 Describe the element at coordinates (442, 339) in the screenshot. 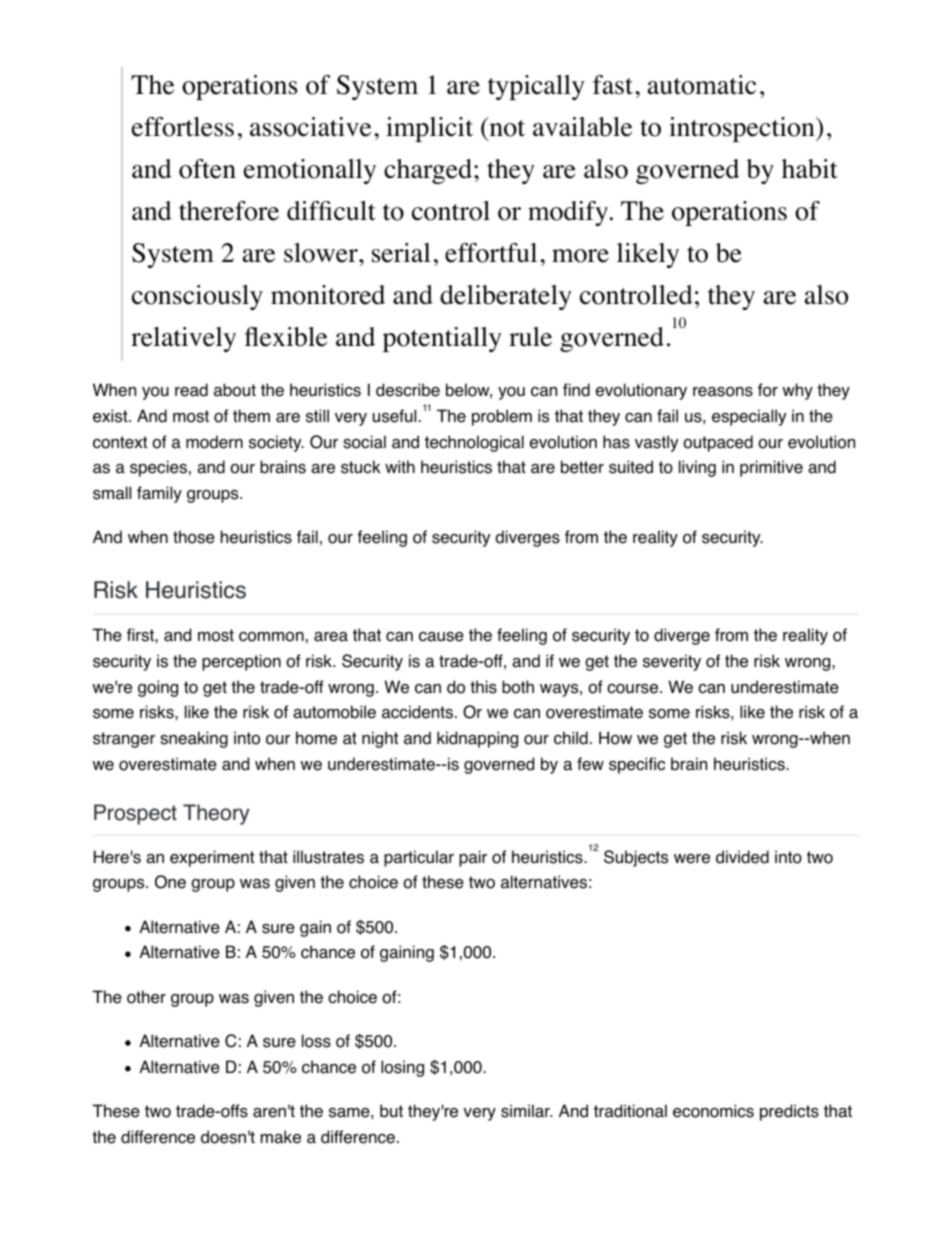

I see `potentially` at that location.
